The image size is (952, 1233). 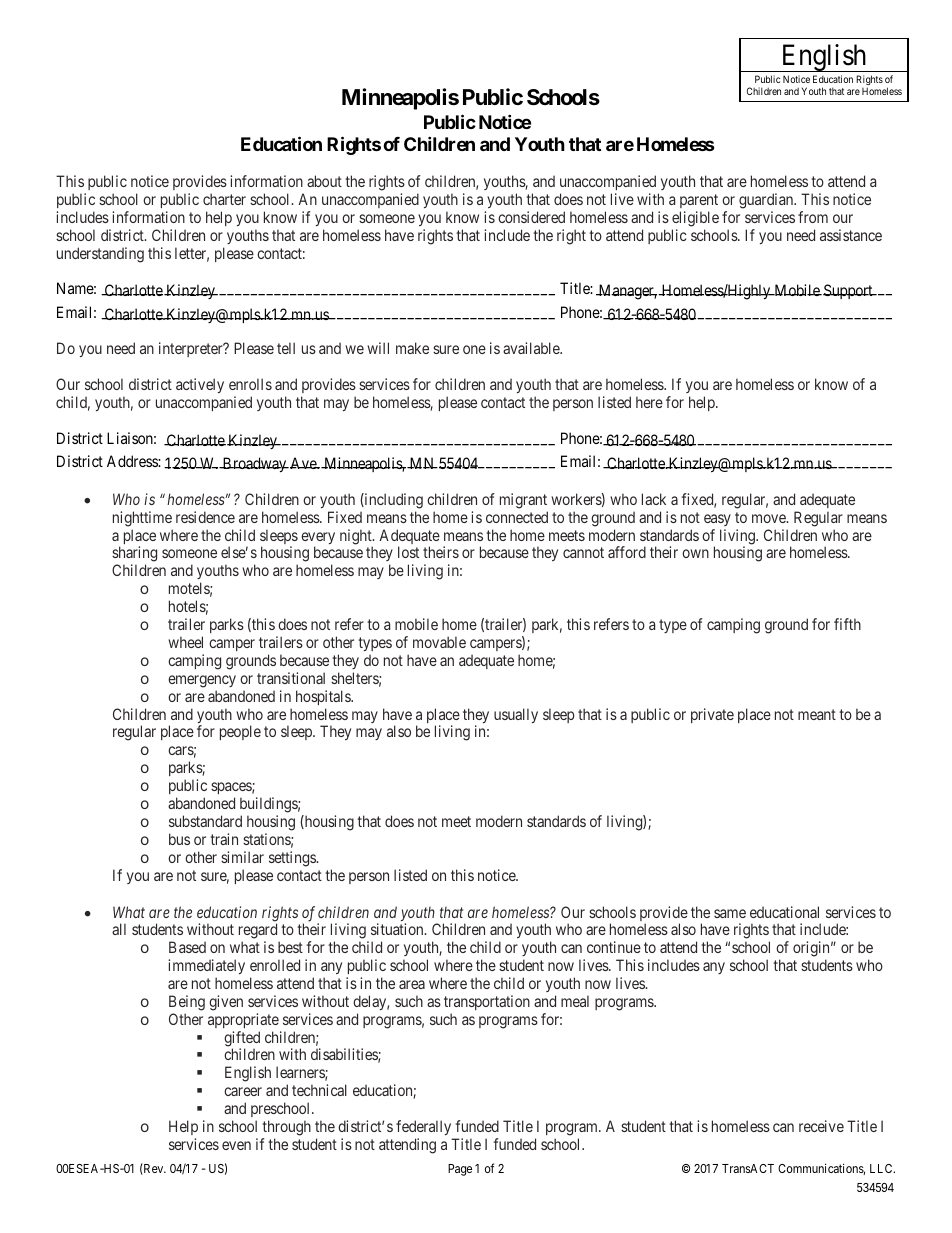 I want to click on continue, so click(x=614, y=947).
